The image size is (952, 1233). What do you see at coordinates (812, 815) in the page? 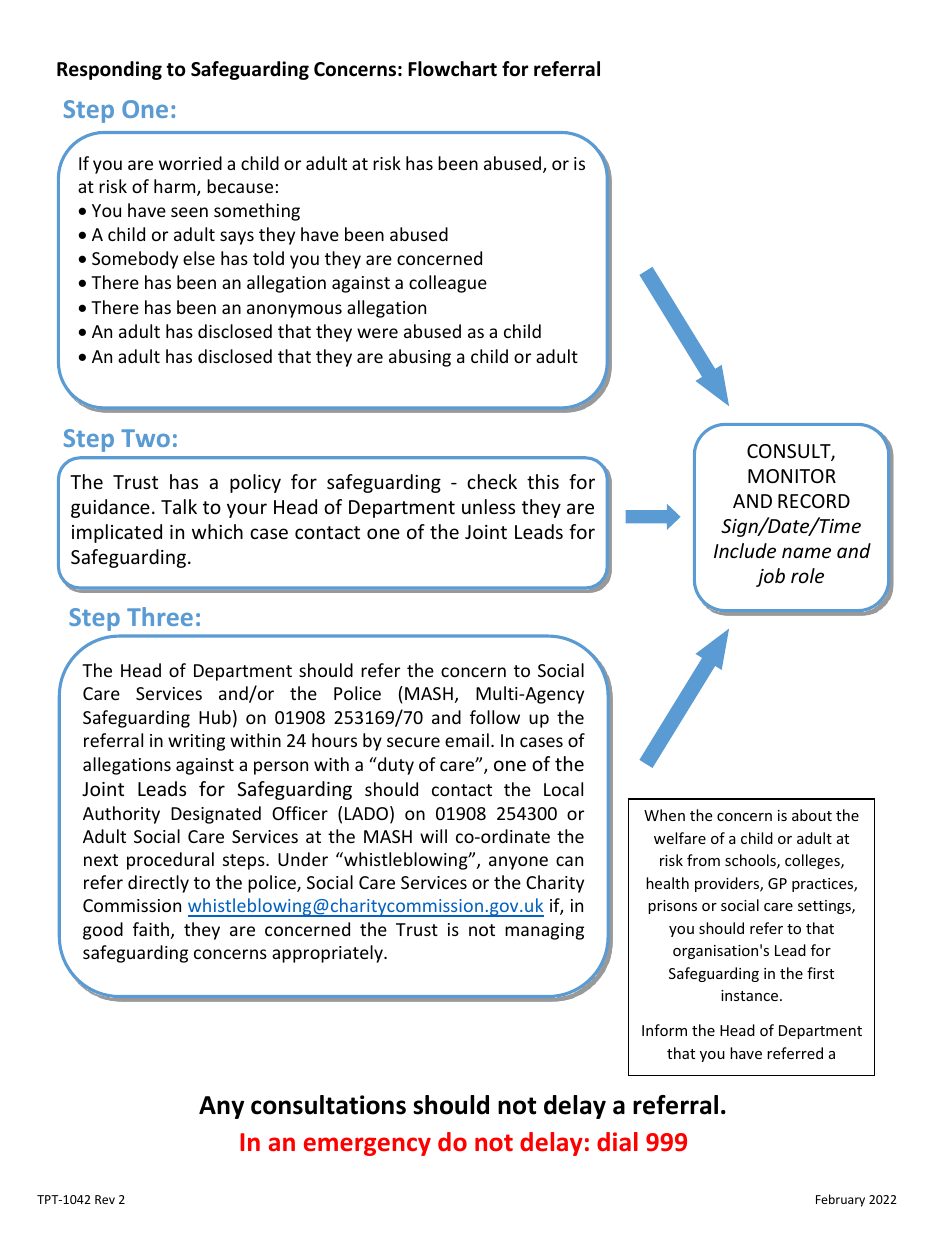
I see `about` at bounding box center [812, 815].
